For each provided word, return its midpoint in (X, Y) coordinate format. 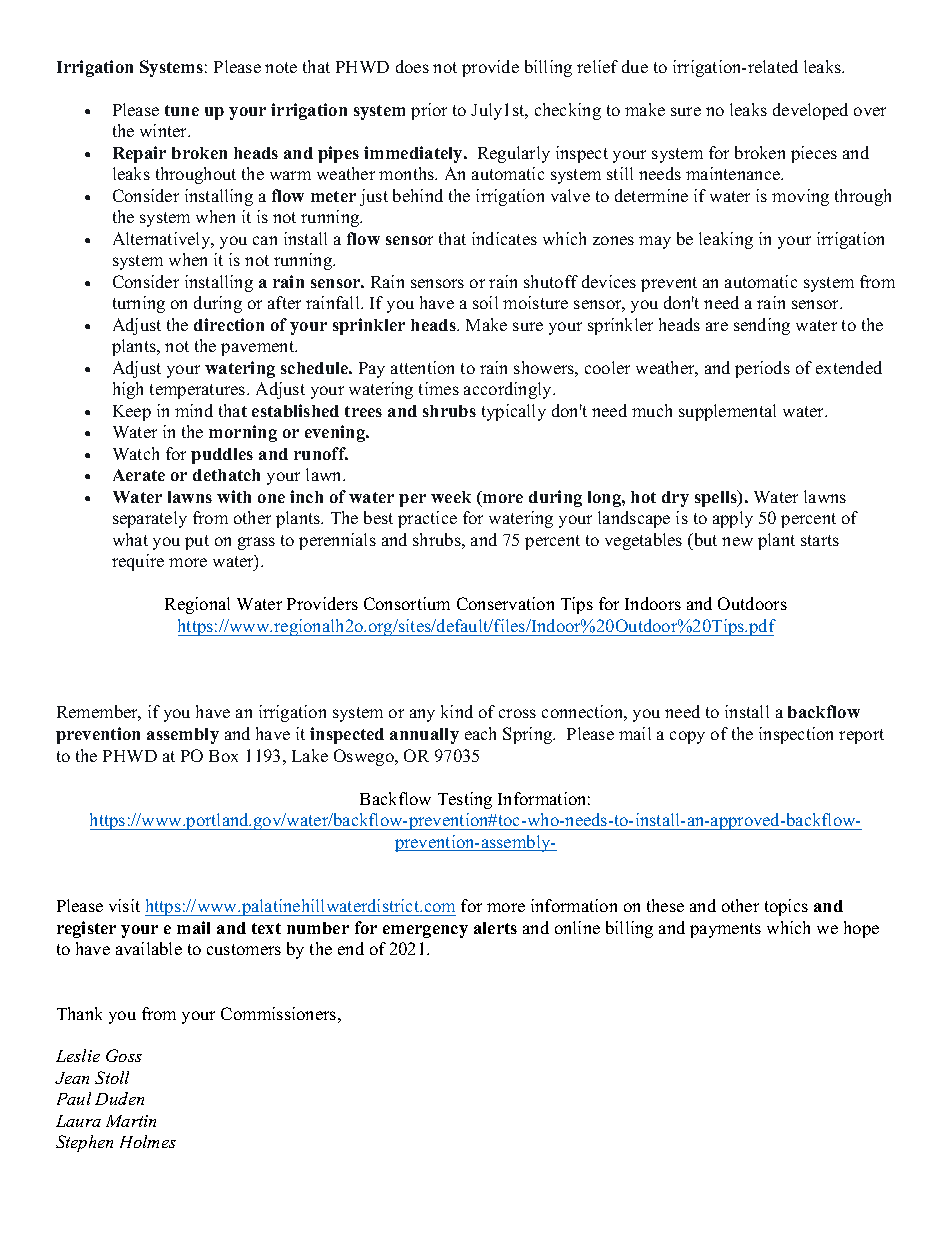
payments (725, 930)
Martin (131, 1121)
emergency (425, 931)
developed (810, 111)
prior (429, 111)
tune (182, 110)
